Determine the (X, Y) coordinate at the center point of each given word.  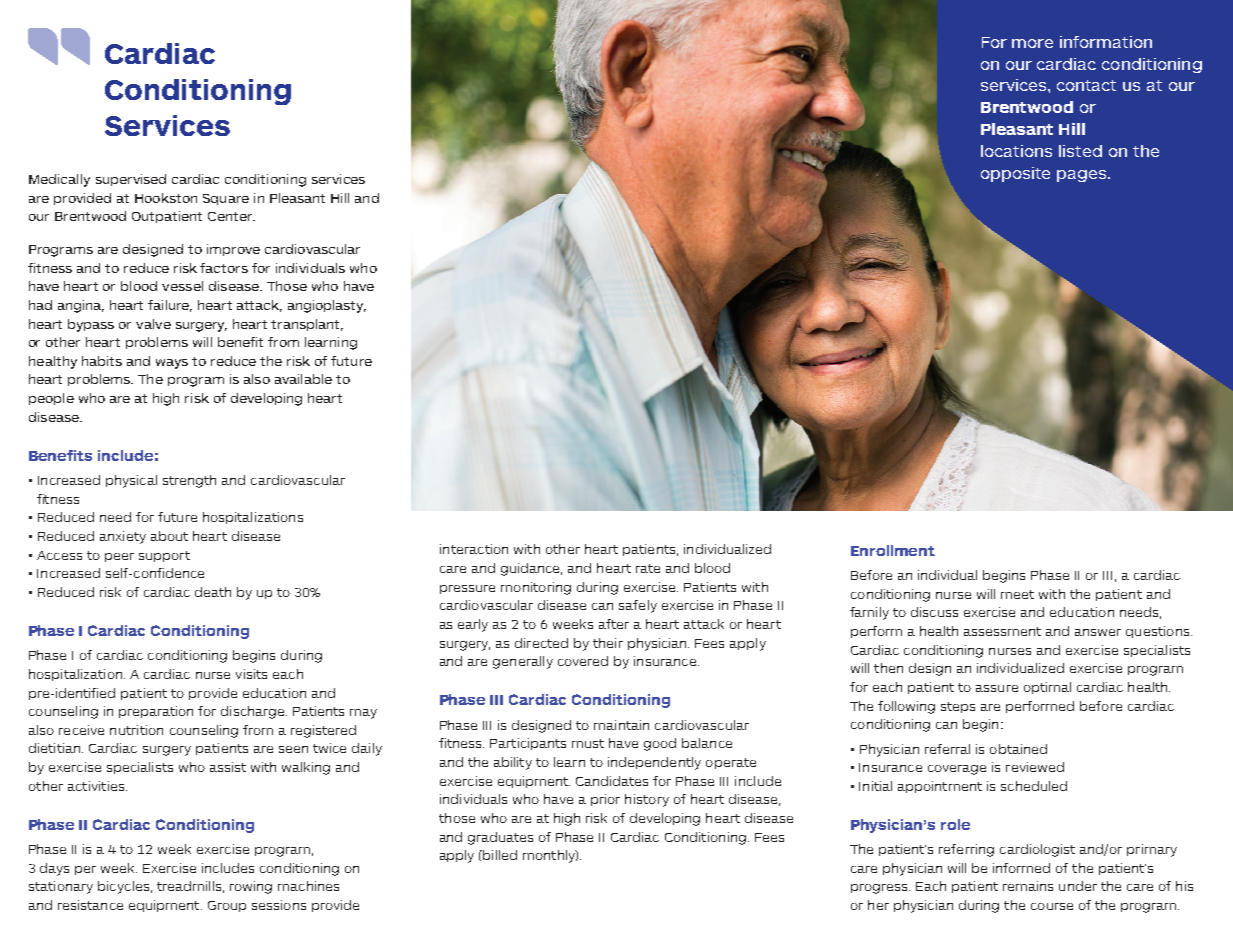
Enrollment (893, 550)
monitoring (536, 588)
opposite (1015, 174)
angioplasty (327, 306)
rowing (251, 887)
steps (958, 707)
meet (1017, 594)
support (164, 556)
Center (231, 216)
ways (172, 364)
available (303, 379)
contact (1086, 85)
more (1032, 43)
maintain (621, 725)
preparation (156, 712)
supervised (131, 180)
